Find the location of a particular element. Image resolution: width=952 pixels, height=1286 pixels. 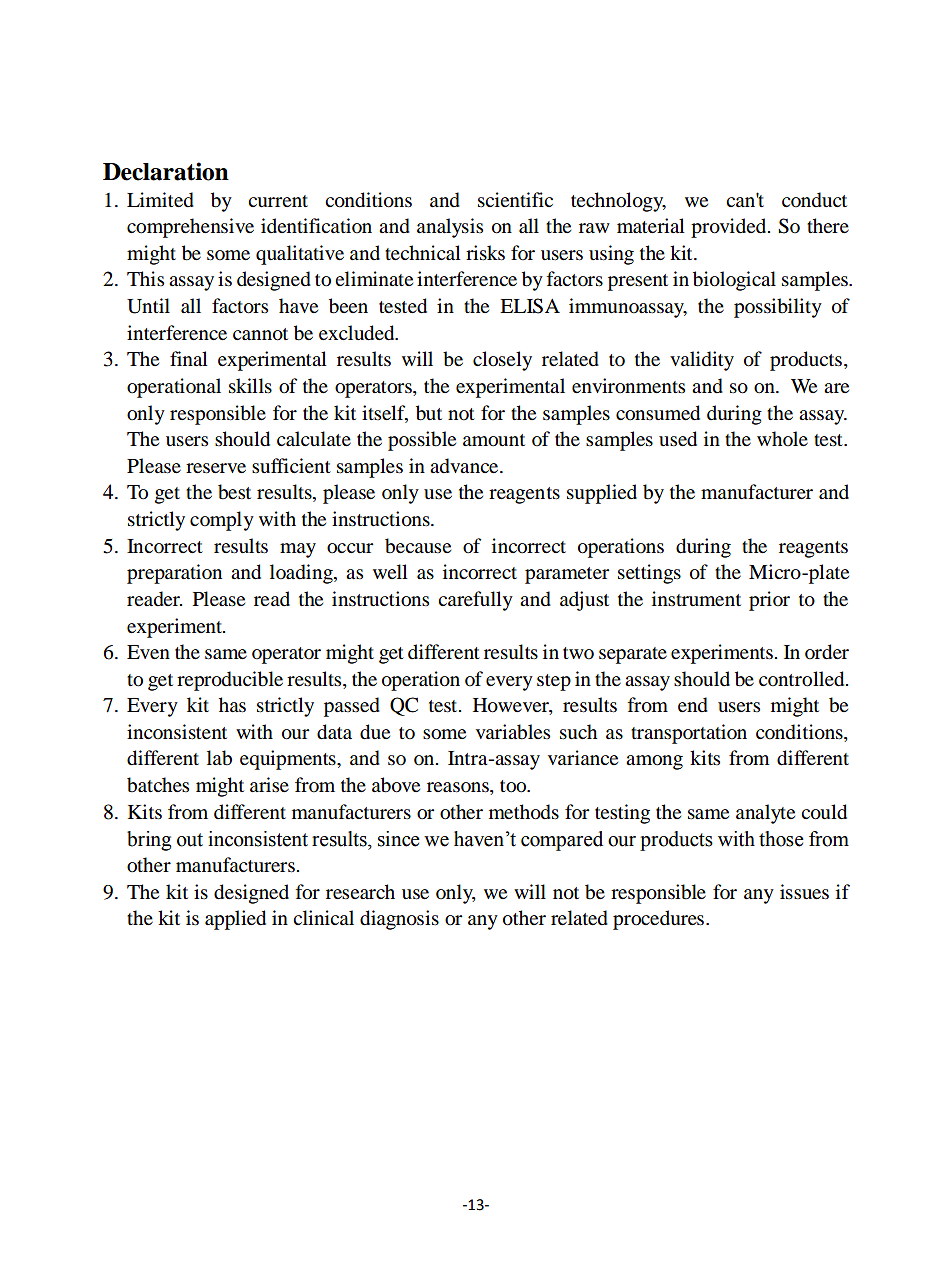

issues is located at coordinates (804, 892).
